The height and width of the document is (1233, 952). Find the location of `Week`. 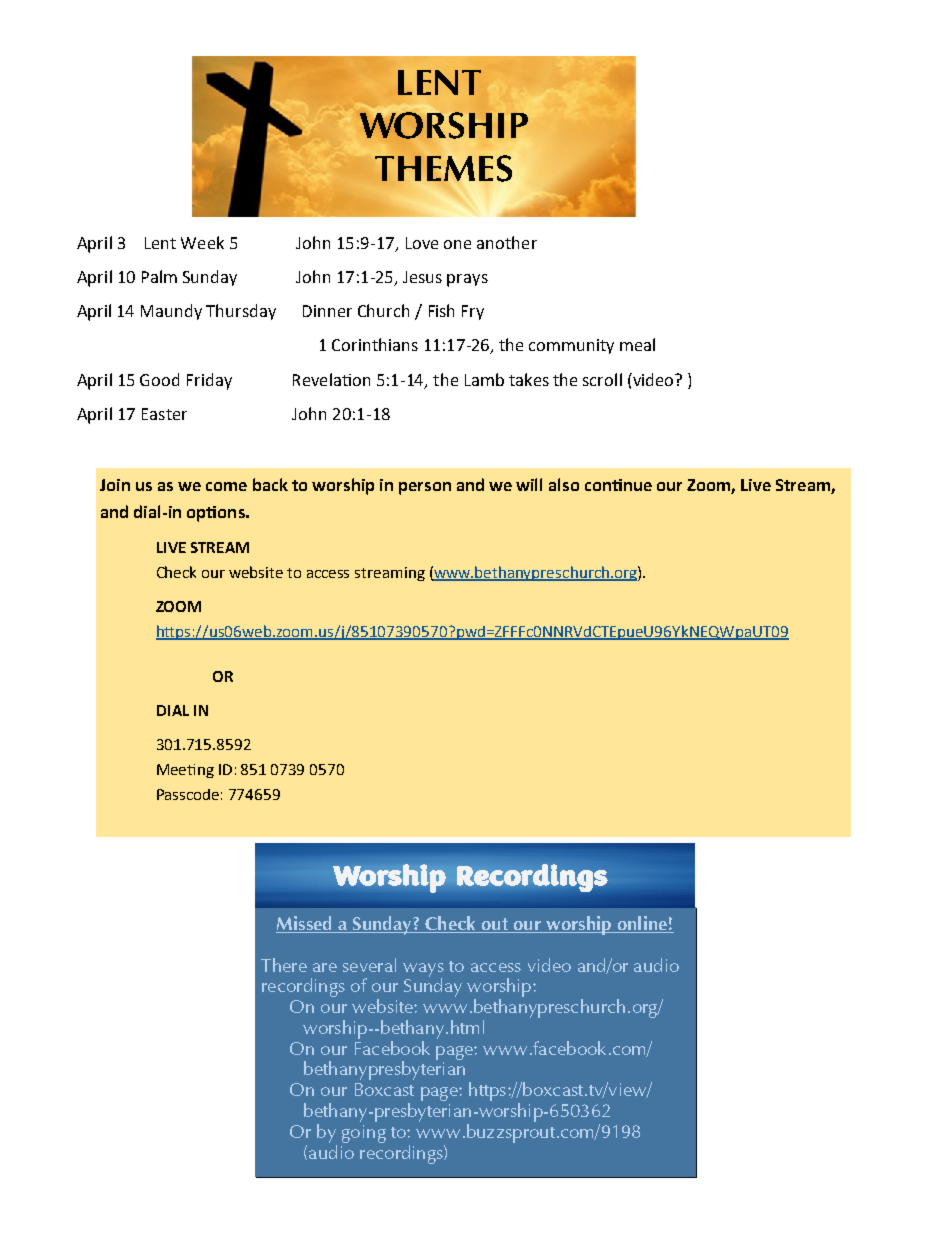

Week is located at coordinates (202, 242).
